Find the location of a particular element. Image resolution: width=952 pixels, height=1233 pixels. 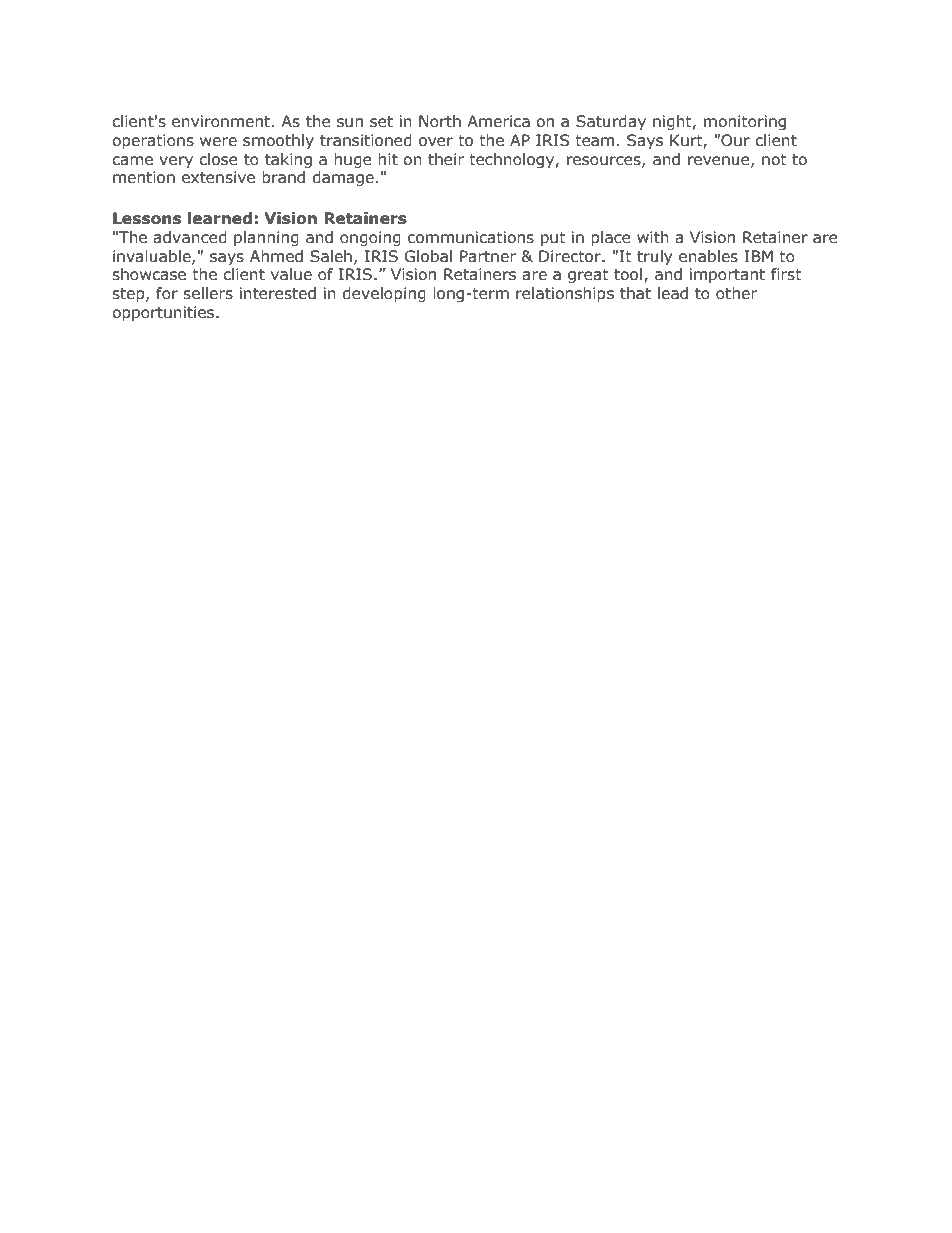

learned is located at coordinates (220, 218).
